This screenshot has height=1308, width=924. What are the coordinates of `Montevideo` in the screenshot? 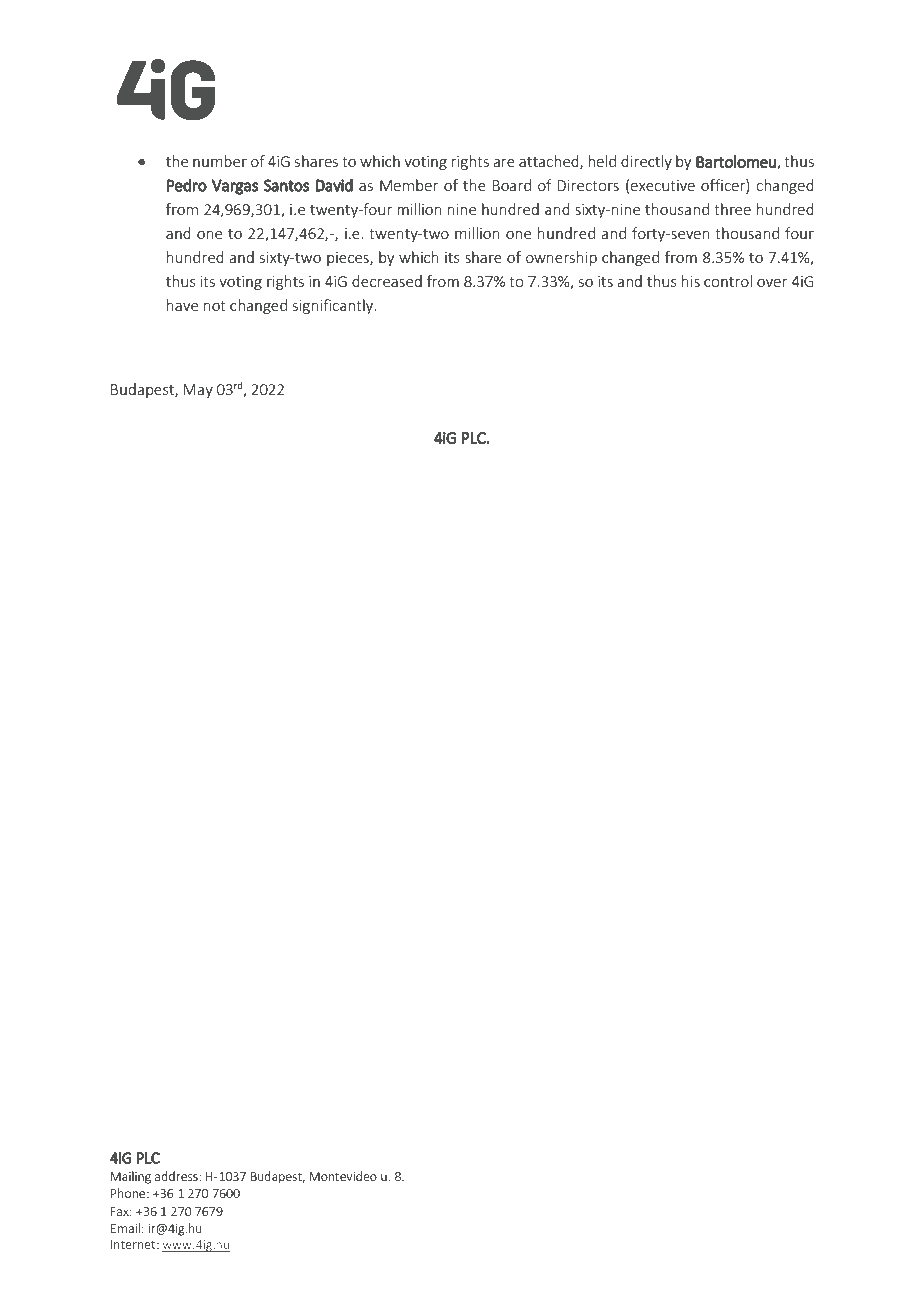 It's located at (343, 1176).
